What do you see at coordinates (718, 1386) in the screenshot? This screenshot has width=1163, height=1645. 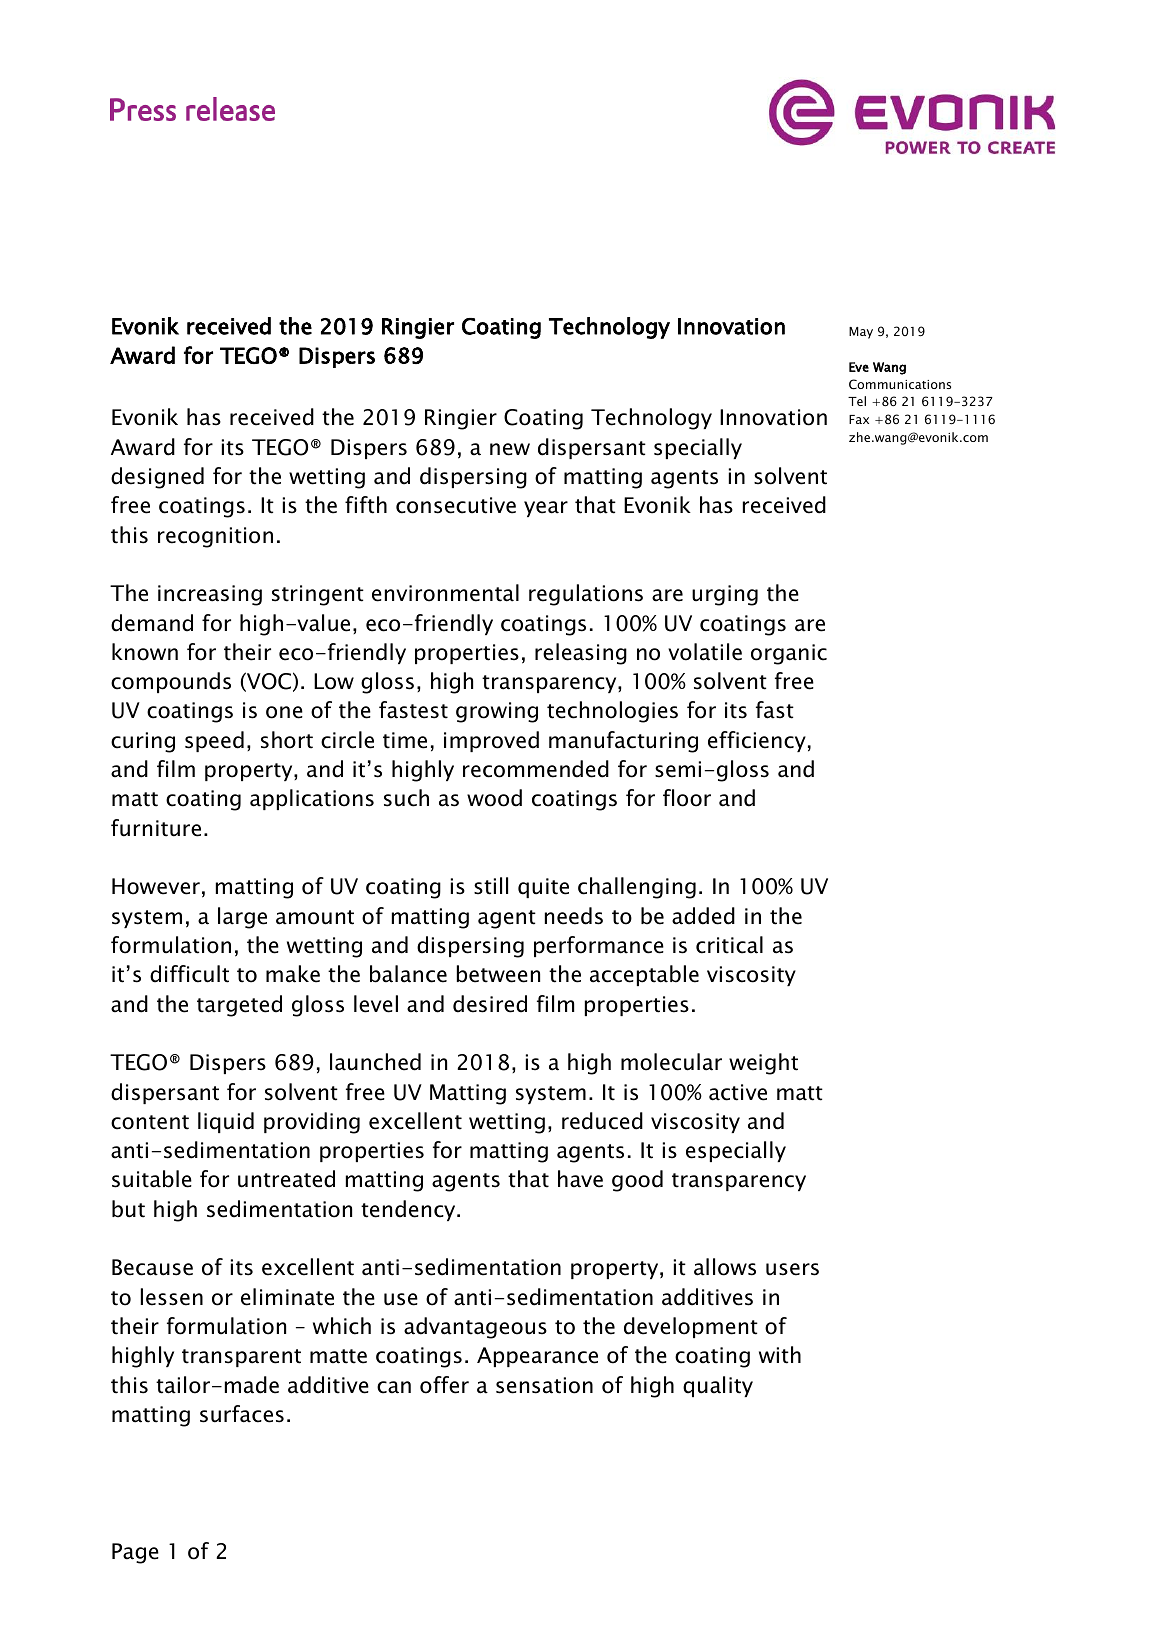 I see `quality` at bounding box center [718, 1386].
